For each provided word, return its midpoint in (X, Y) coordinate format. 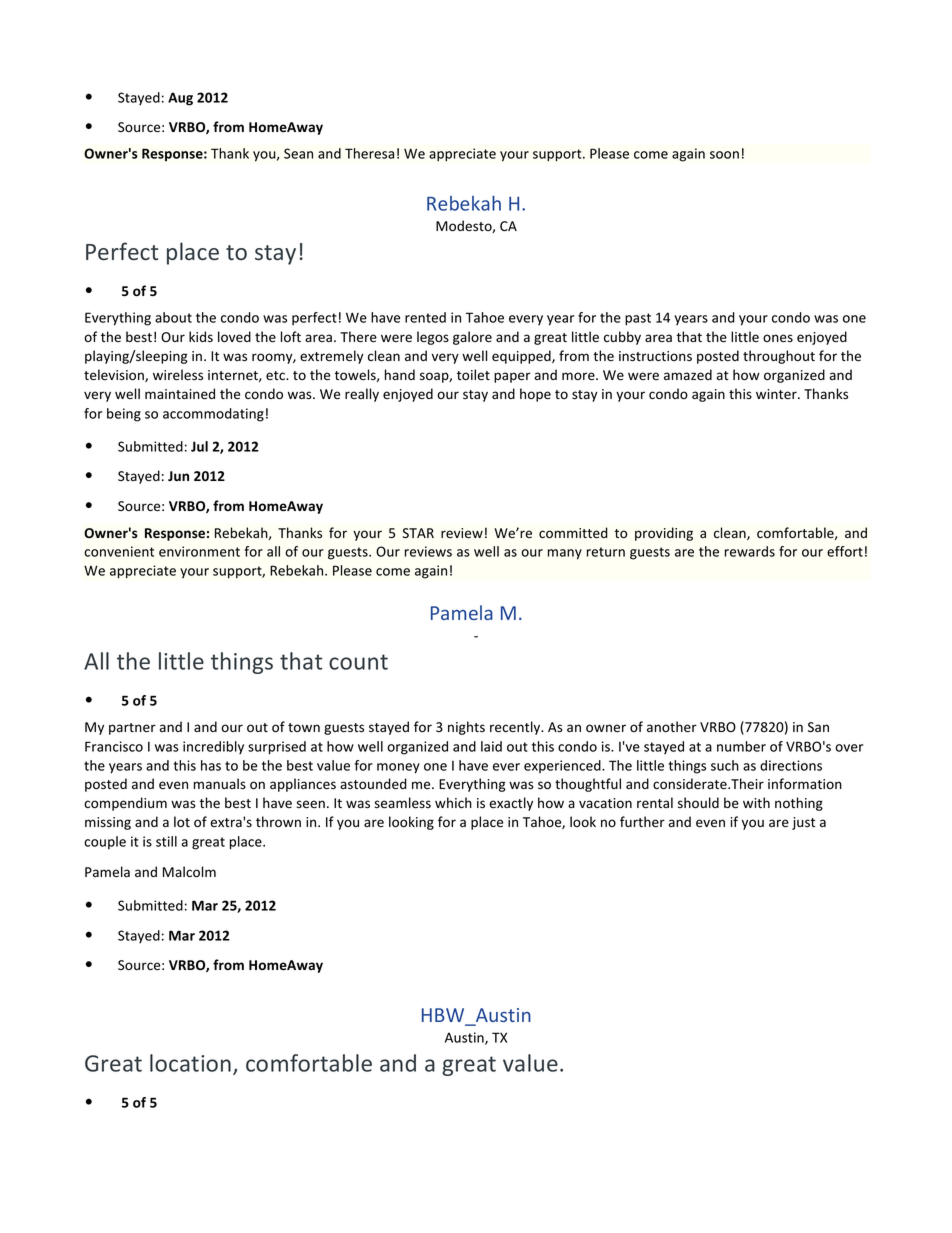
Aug (180, 99)
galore (472, 338)
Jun (178, 476)
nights (466, 728)
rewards (750, 551)
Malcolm (189, 872)
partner (132, 729)
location (190, 1063)
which (453, 802)
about (173, 317)
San (818, 727)
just (803, 823)
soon (724, 155)
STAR (418, 533)
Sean (298, 153)
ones (778, 338)
